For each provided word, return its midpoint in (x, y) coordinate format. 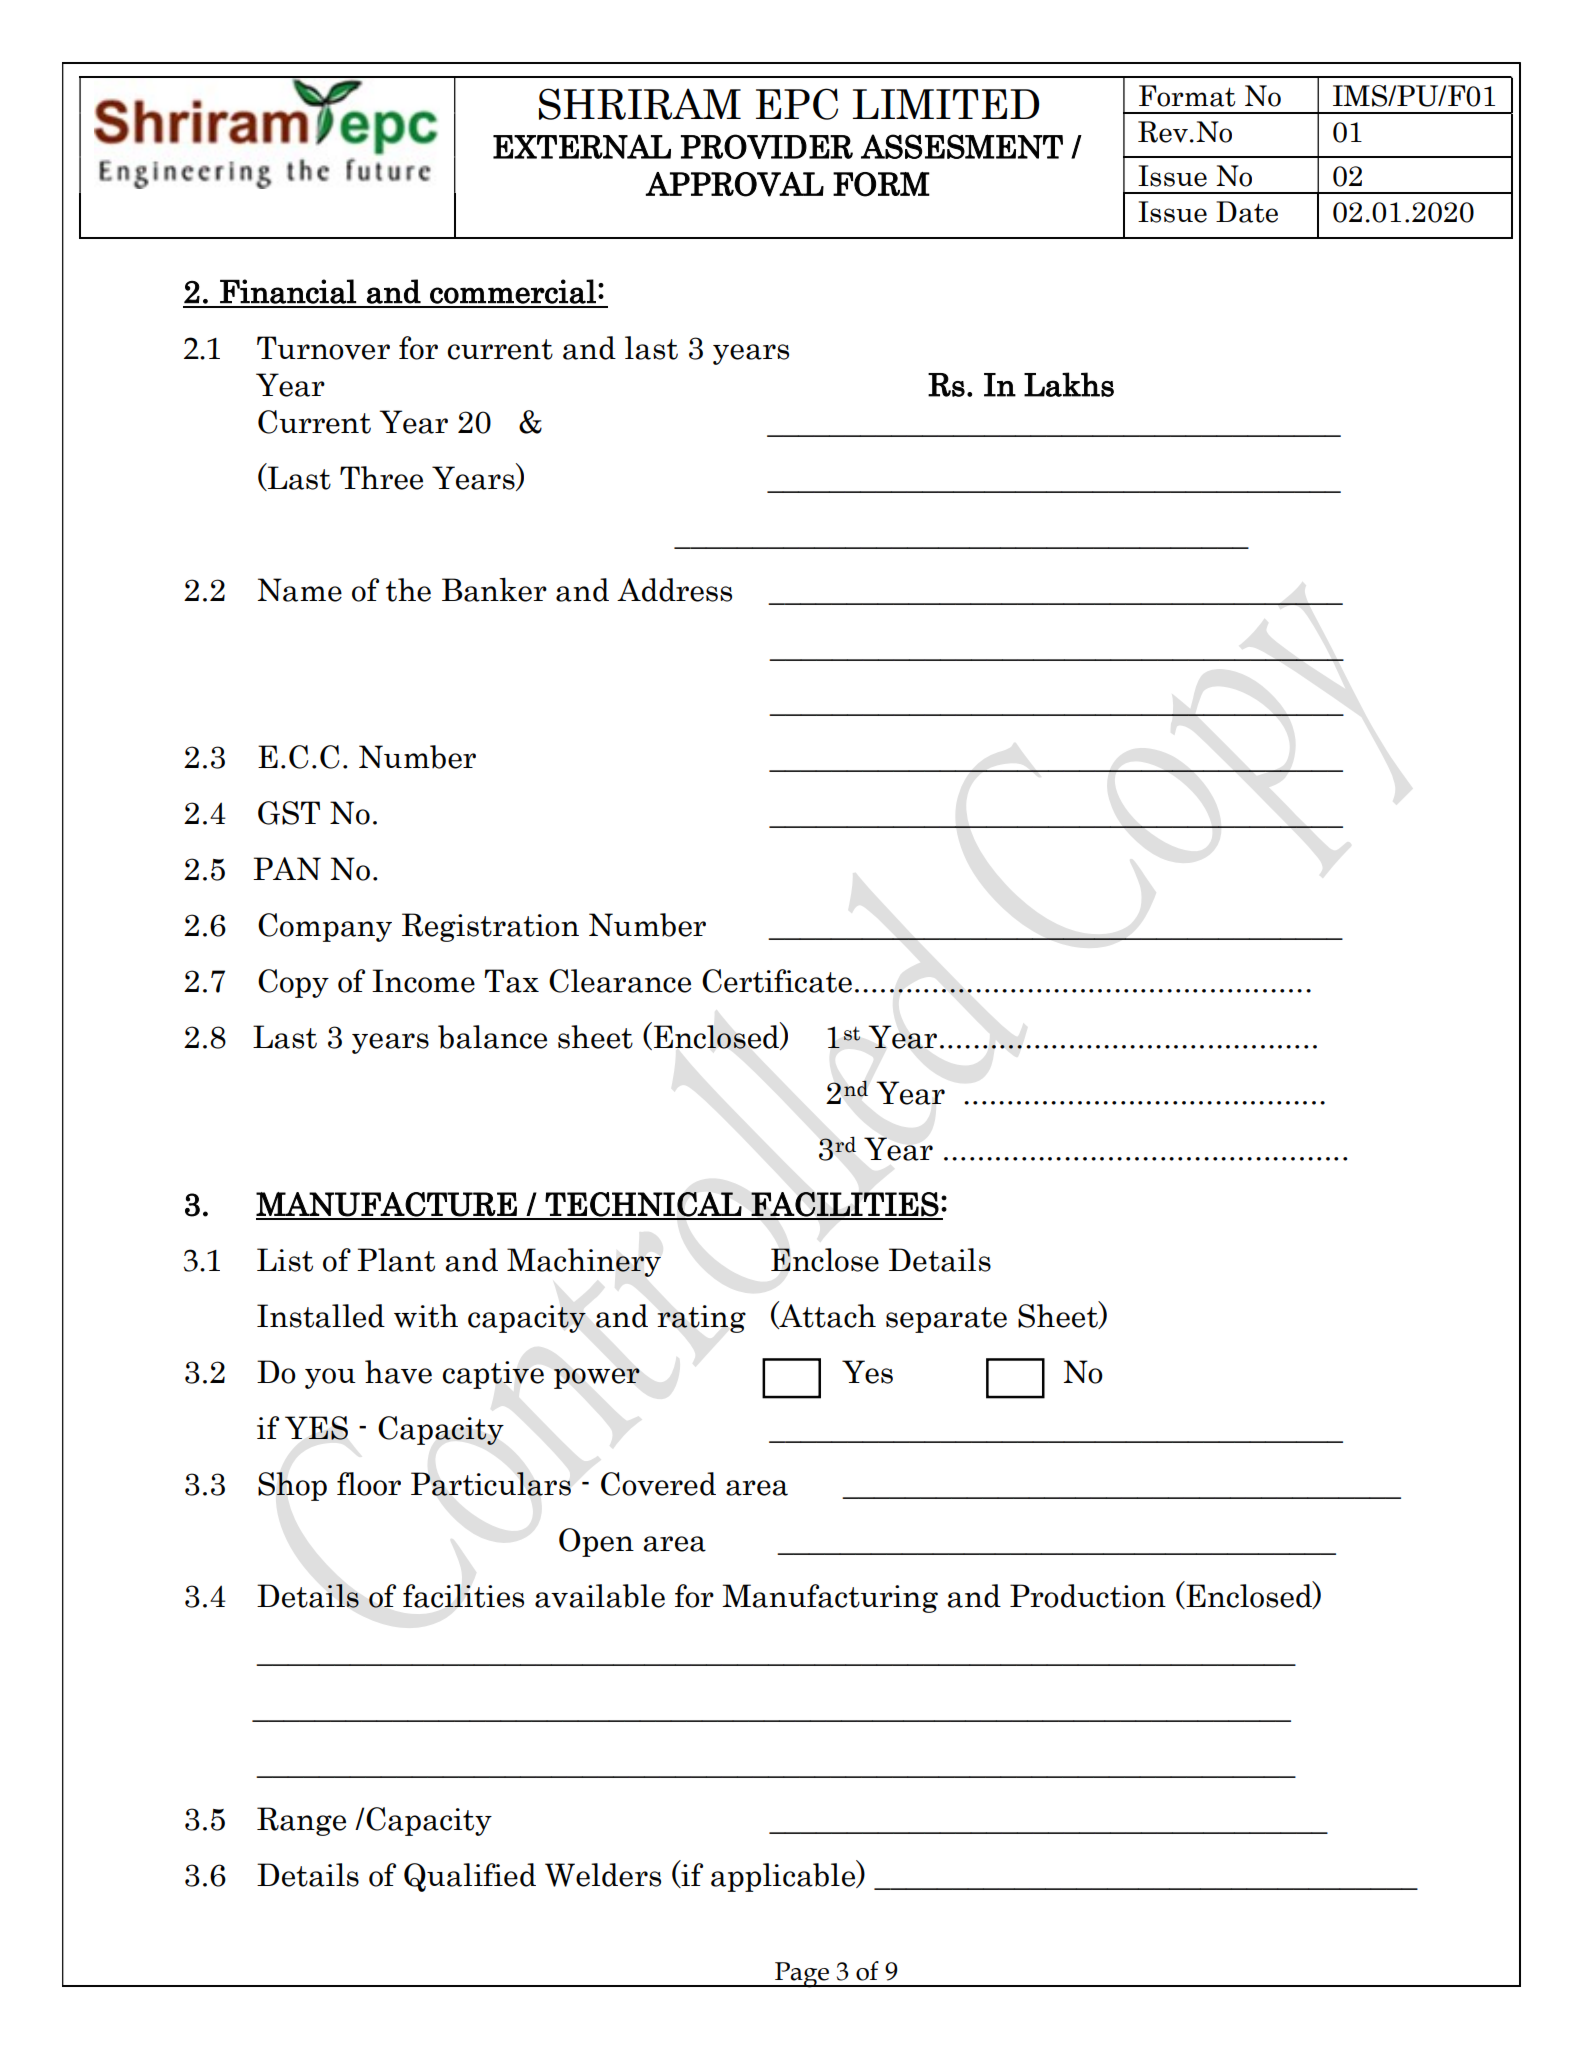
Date (1247, 212)
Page (802, 1975)
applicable (784, 1876)
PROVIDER (767, 146)
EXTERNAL (582, 146)
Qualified (470, 1877)
